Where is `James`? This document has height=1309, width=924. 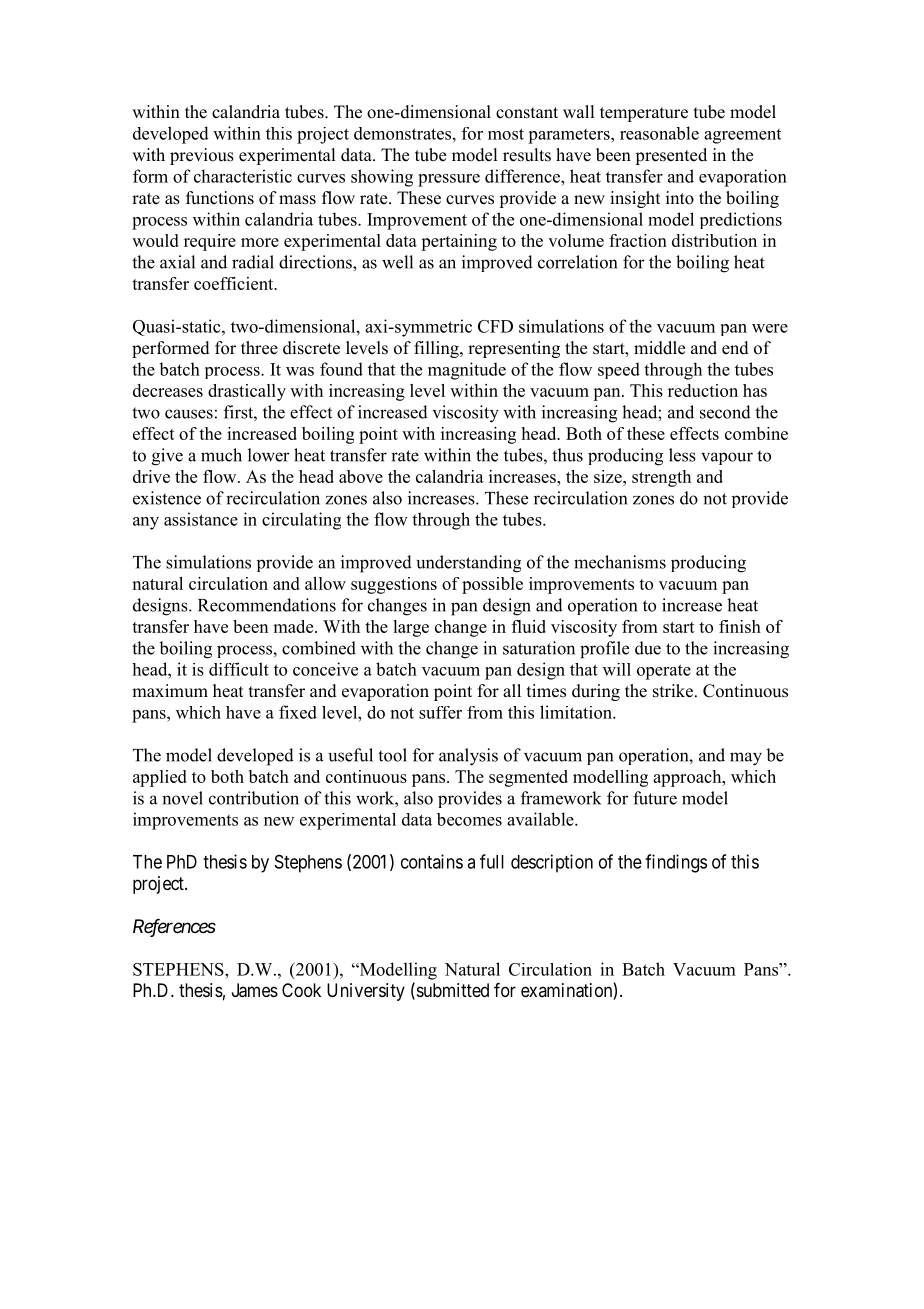
James is located at coordinates (255, 990).
